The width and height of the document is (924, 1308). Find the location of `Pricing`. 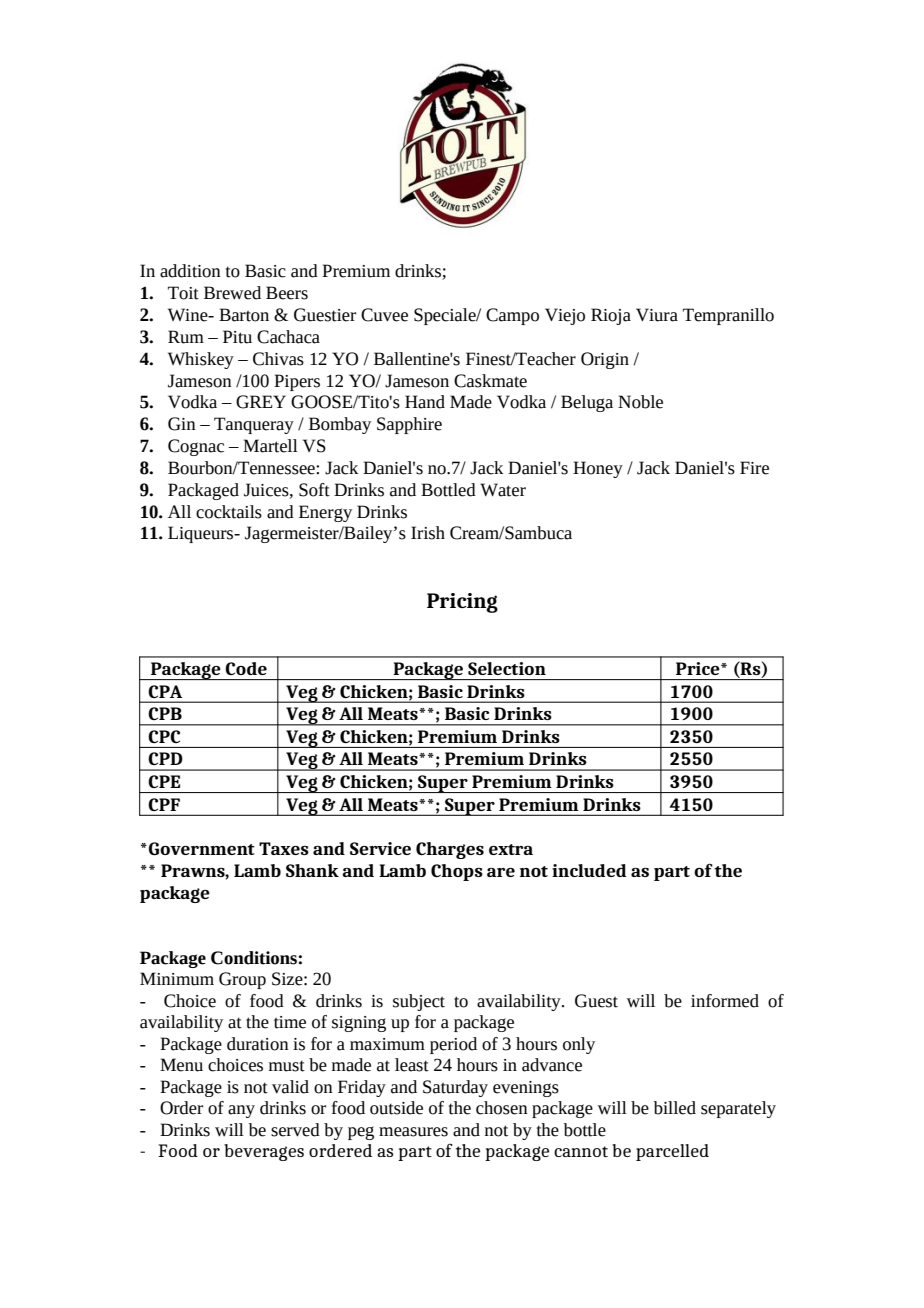

Pricing is located at coordinates (462, 603).
